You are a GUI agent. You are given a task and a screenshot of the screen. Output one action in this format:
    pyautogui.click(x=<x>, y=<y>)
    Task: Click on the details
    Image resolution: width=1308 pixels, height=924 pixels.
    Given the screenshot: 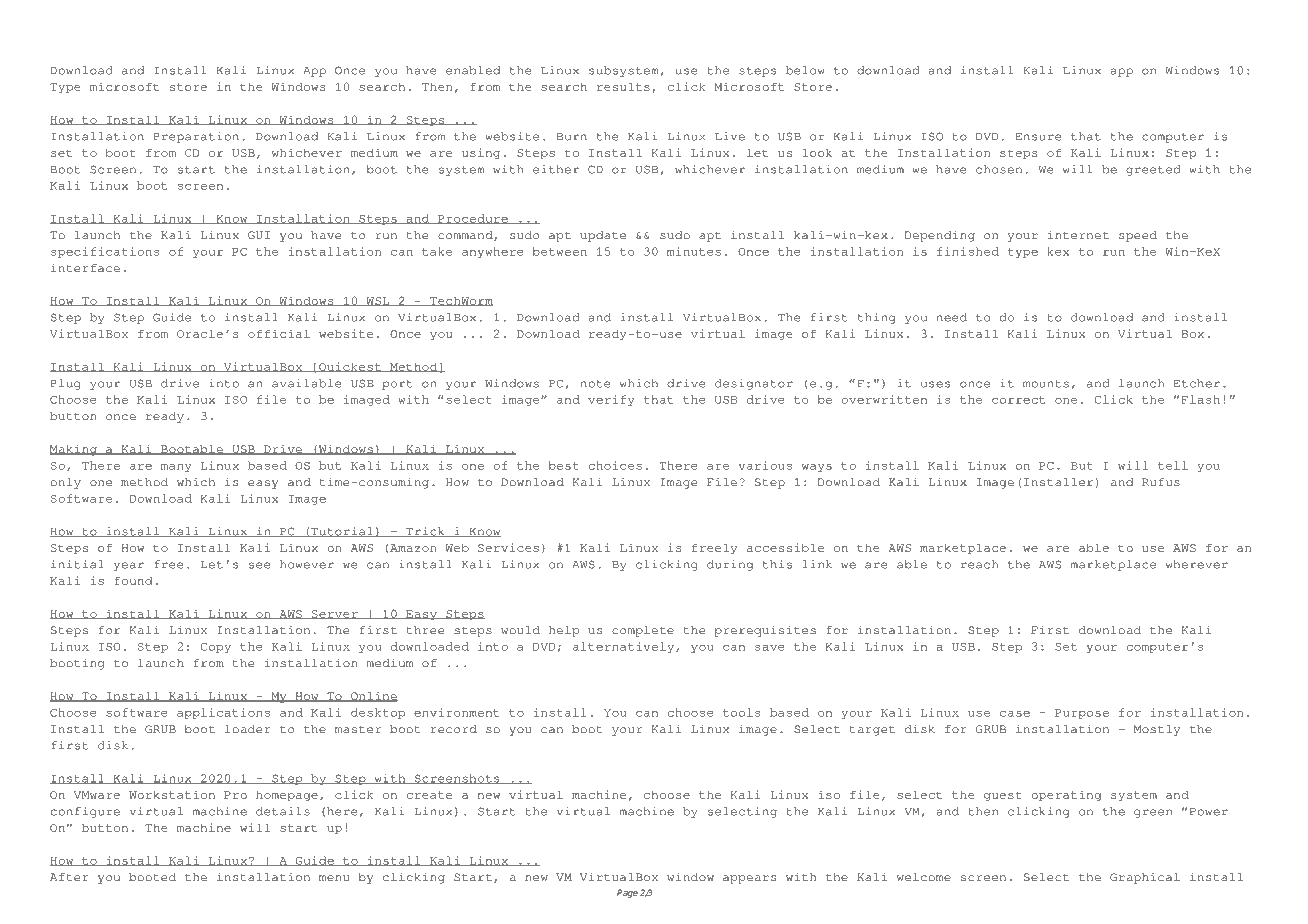 What is the action you would take?
    pyautogui.click(x=283, y=811)
